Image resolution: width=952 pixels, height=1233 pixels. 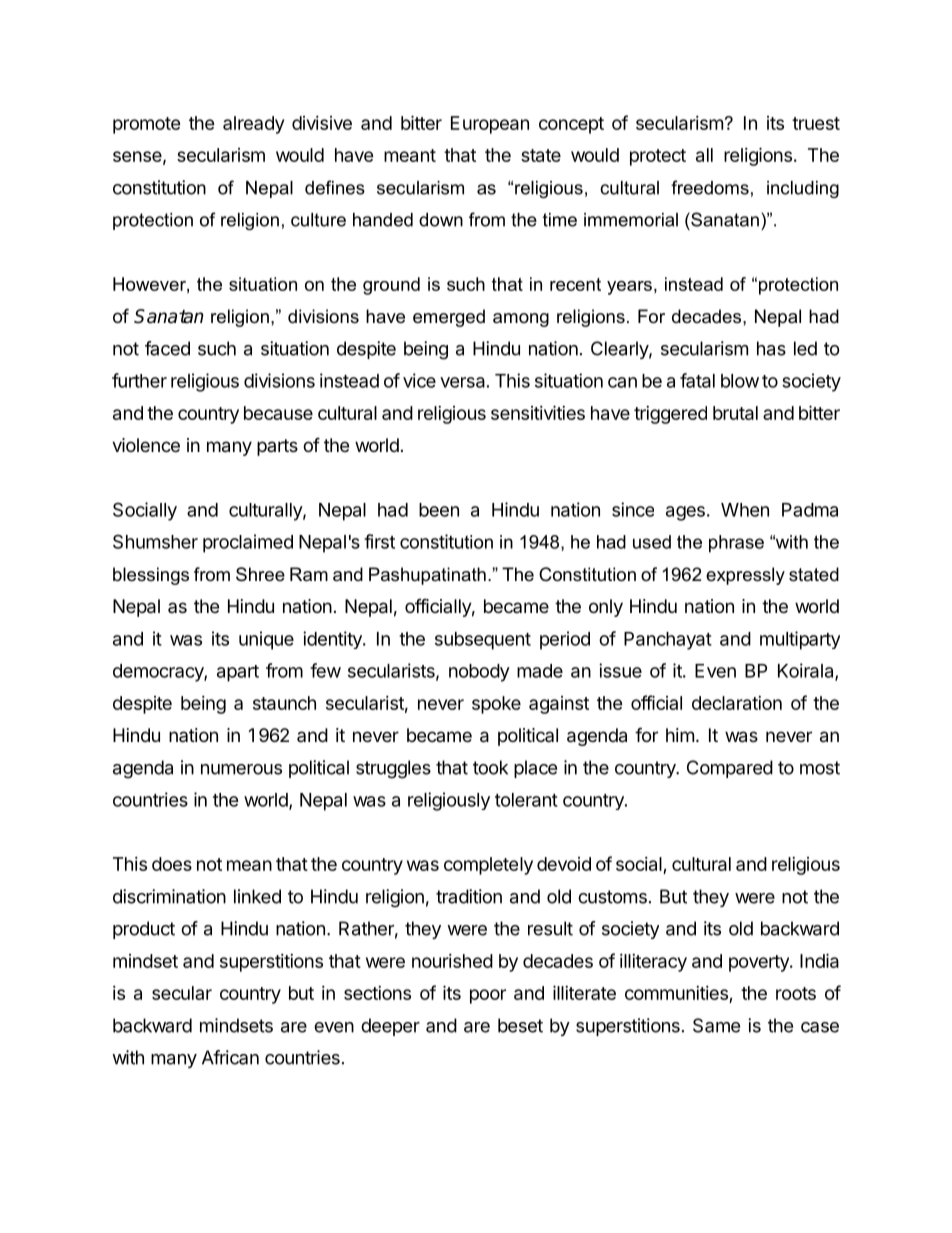 What do you see at coordinates (230, 1057) in the screenshot?
I see `African` at bounding box center [230, 1057].
